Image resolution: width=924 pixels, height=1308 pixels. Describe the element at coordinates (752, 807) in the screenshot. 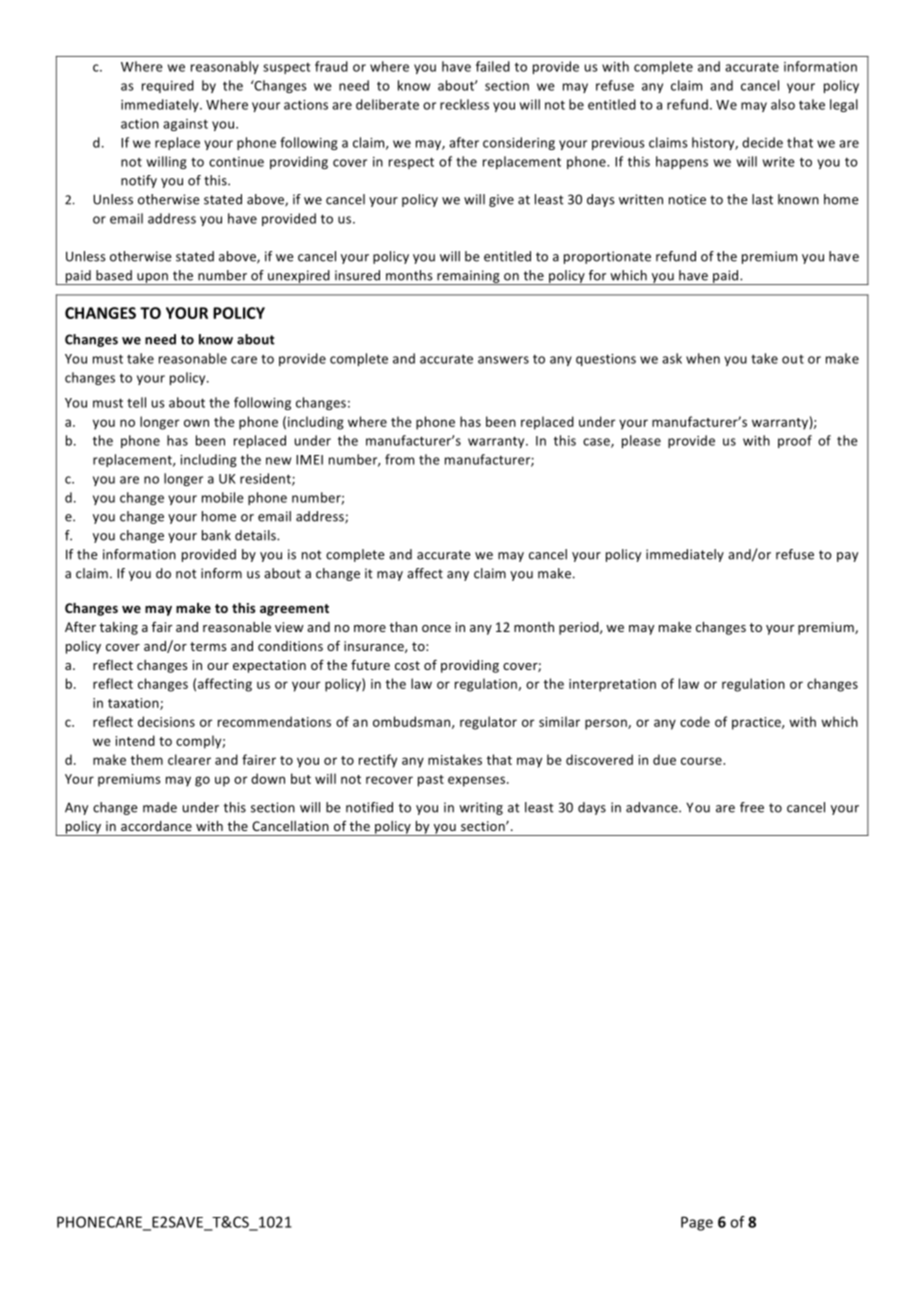

I see `free` at that location.
